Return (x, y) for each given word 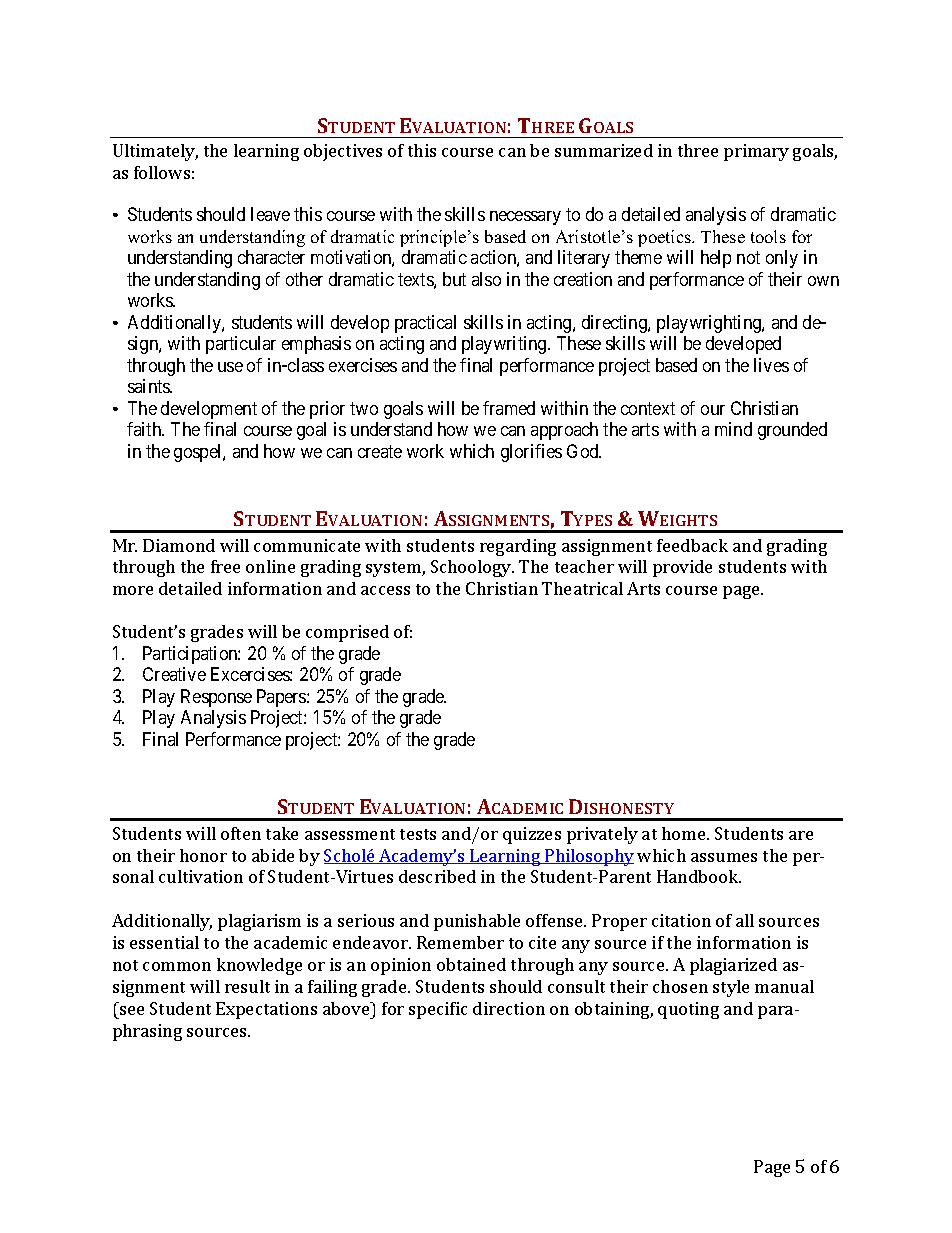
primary (756, 152)
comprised (347, 633)
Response (216, 698)
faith (145, 429)
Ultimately (155, 152)
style (731, 988)
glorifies (531, 453)
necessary (525, 218)
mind (733, 429)
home (685, 833)
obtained (471, 964)
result (247, 986)
